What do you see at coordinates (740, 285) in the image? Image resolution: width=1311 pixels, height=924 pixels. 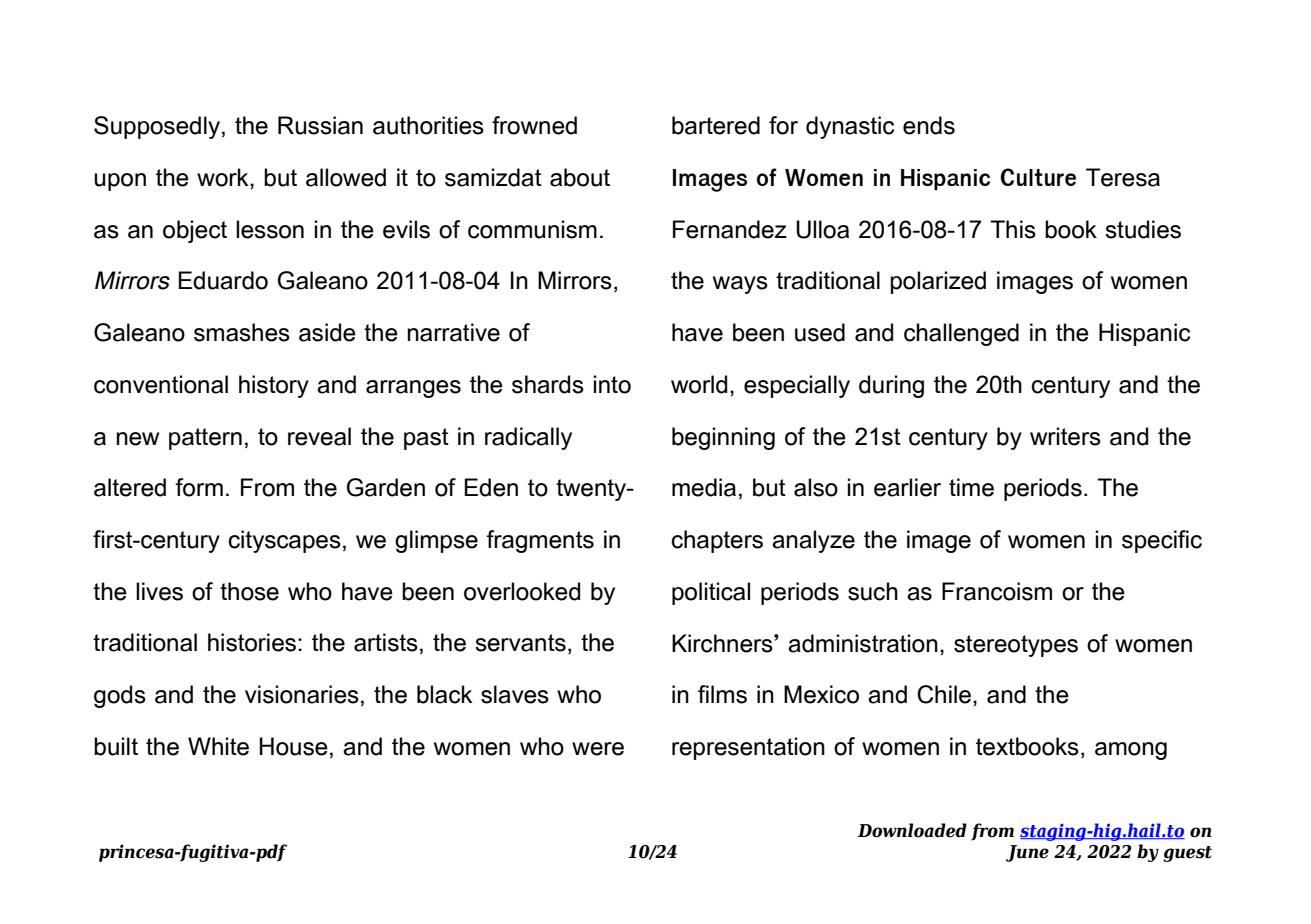 I see `ways` at bounding box center [740, 285].
